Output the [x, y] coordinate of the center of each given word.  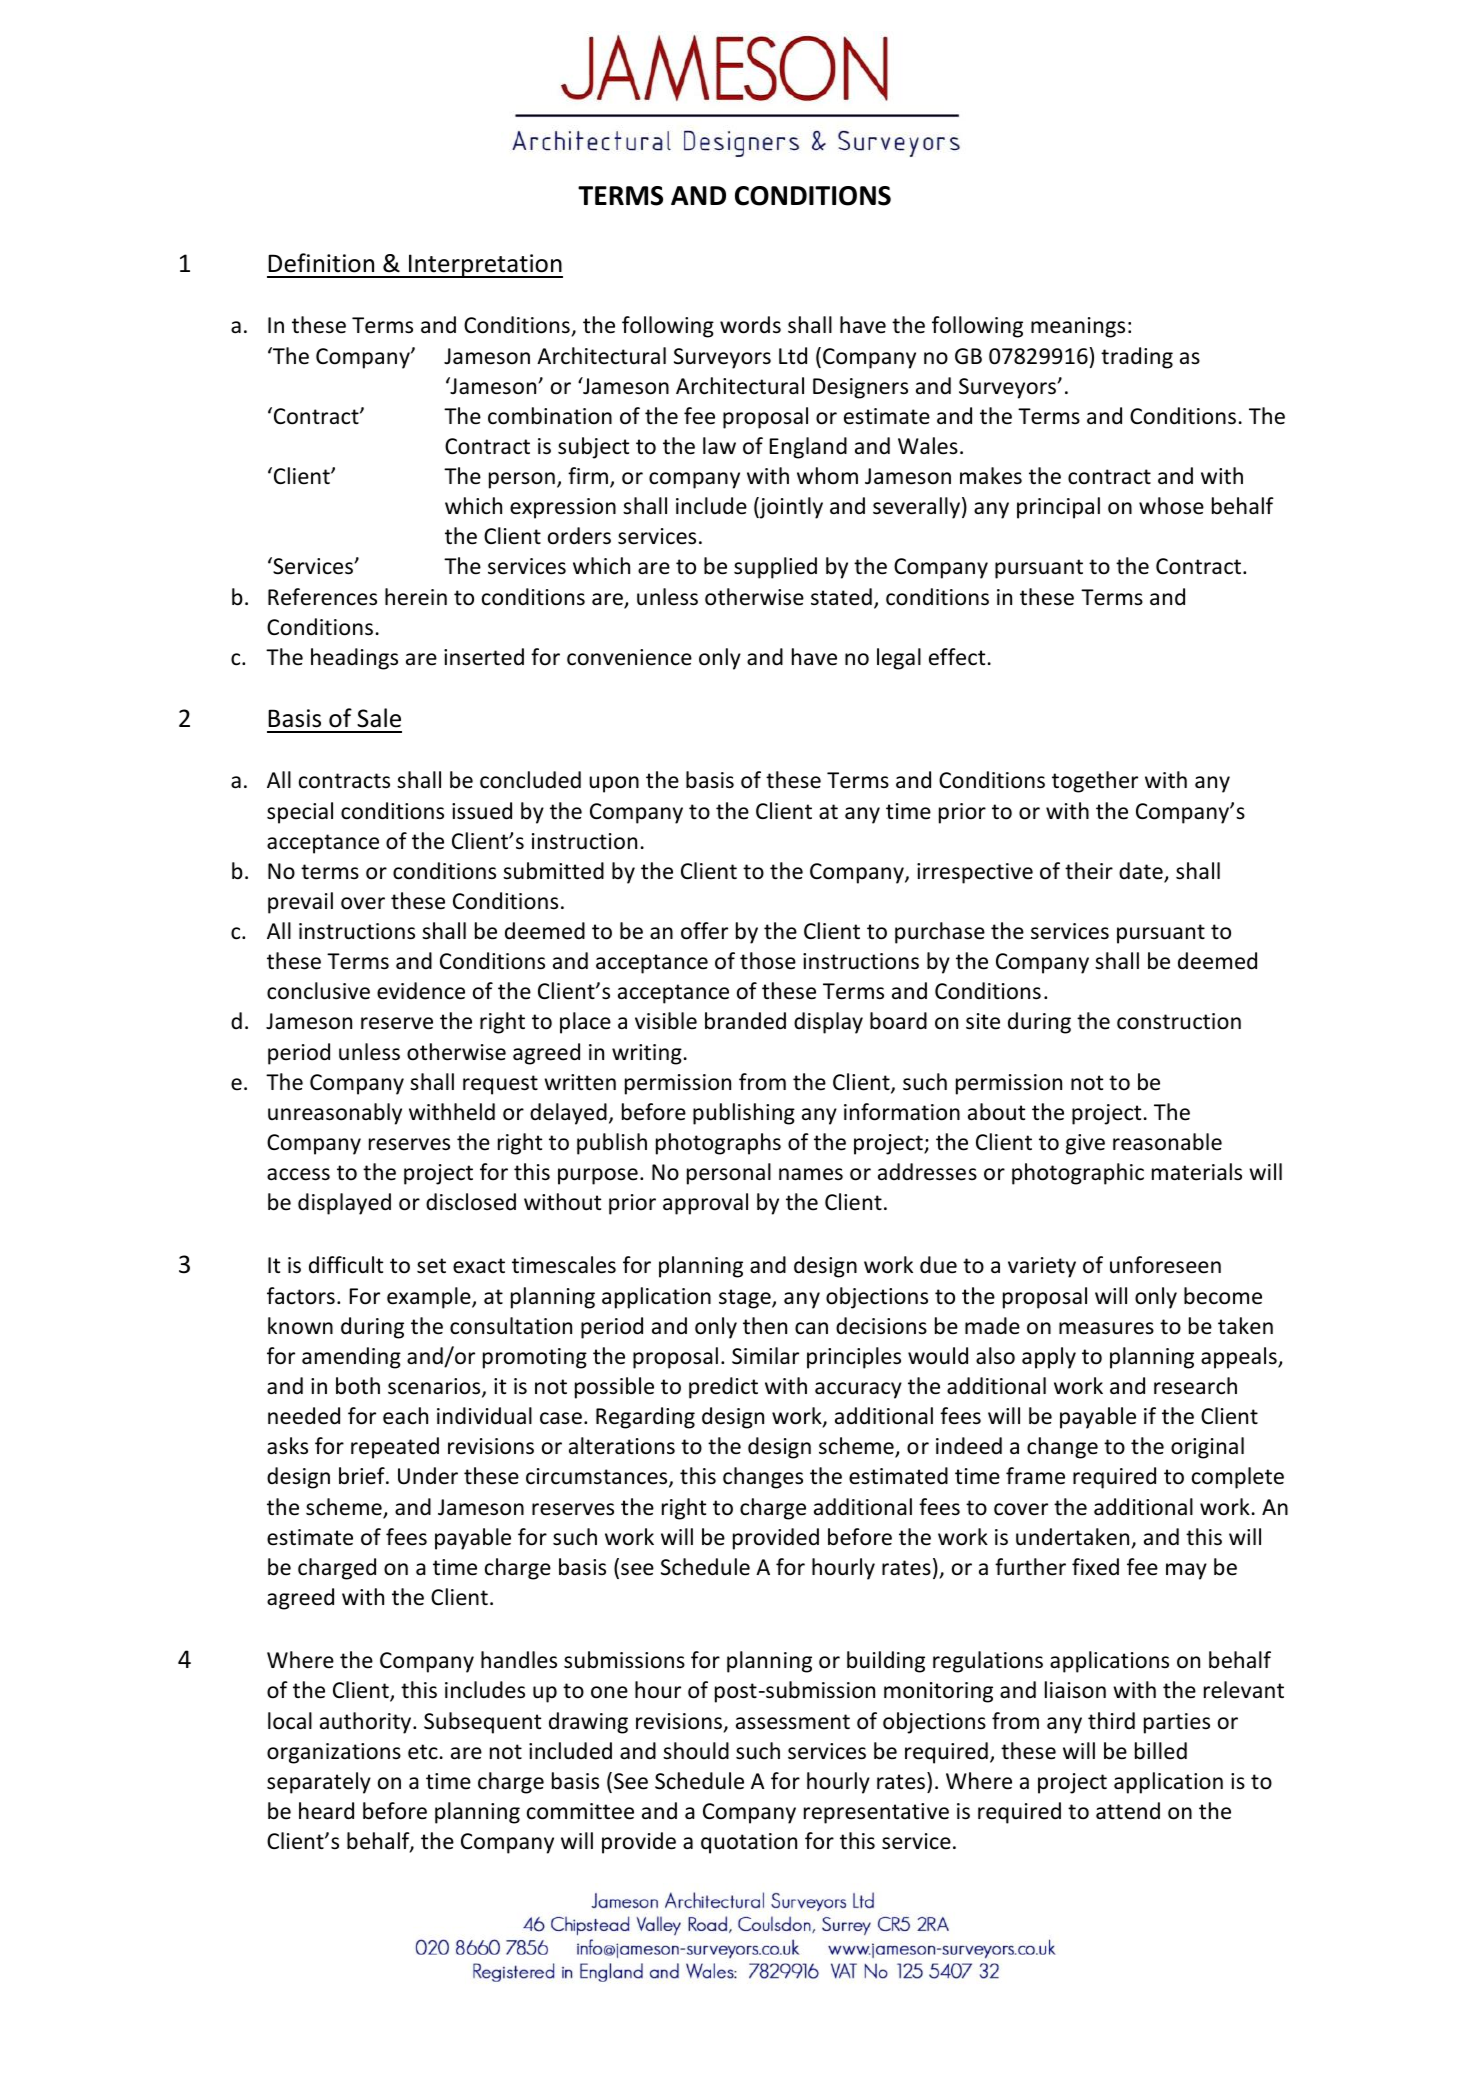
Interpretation [485, 266]
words [750, 325]
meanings [1078, 327]
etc [423, 1752]
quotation [749, 1843]
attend [1128, 1811]
